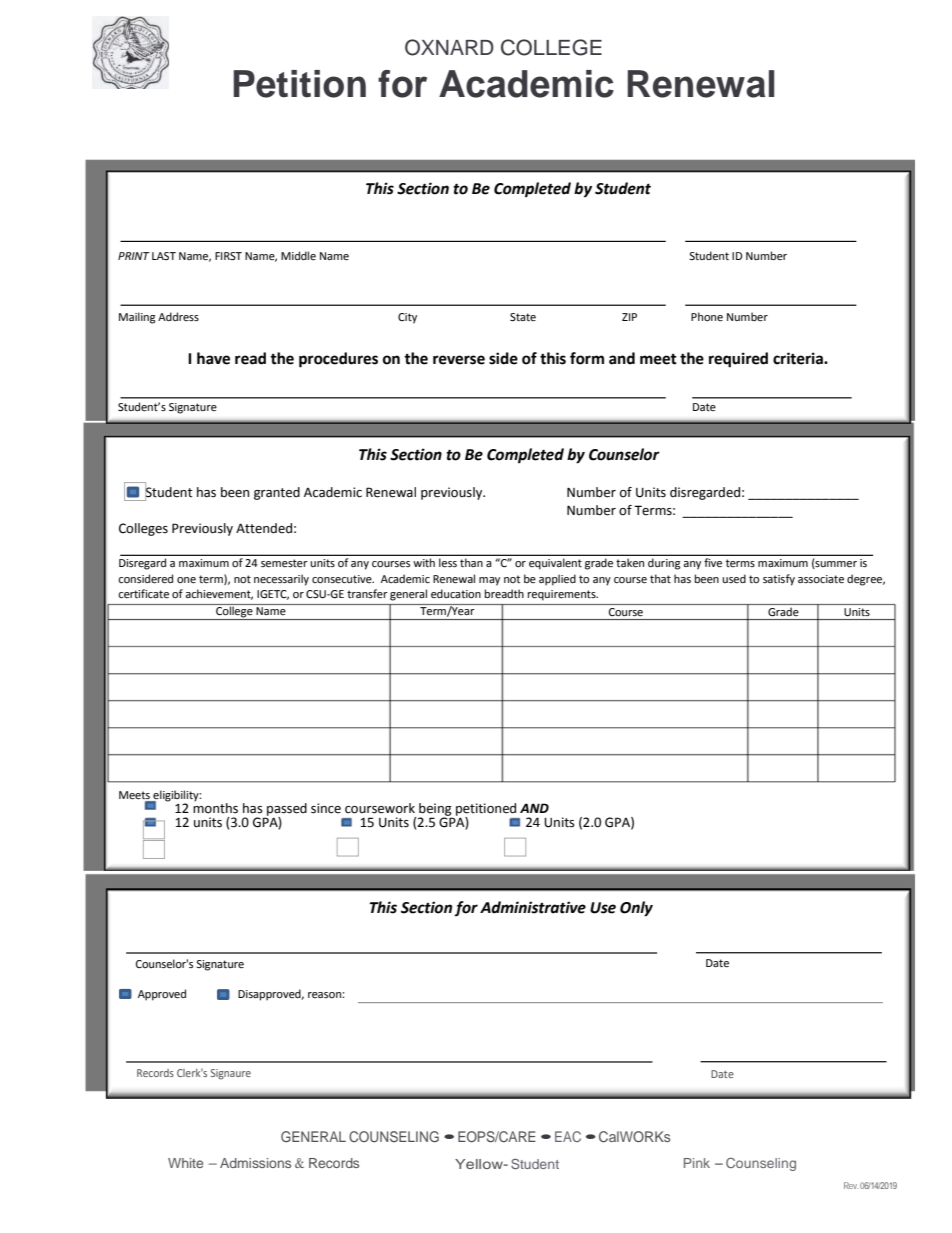 The width and height of the document is (952, 1233). What do you see at coordinates (734, 579) in the document?
I see `used` at bounding box center [734, 579].
